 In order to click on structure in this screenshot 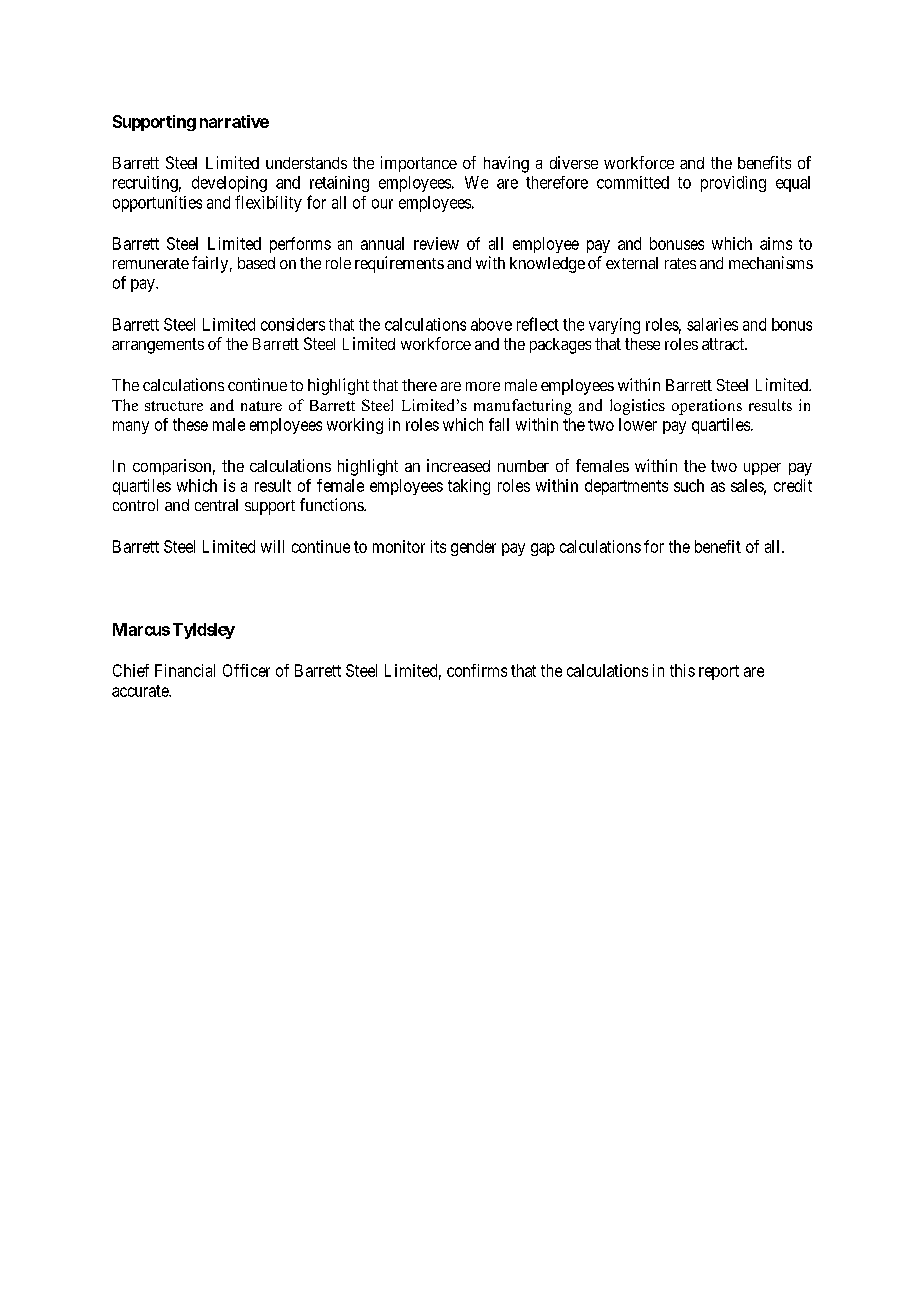, I will do `click(174, 406)`.
